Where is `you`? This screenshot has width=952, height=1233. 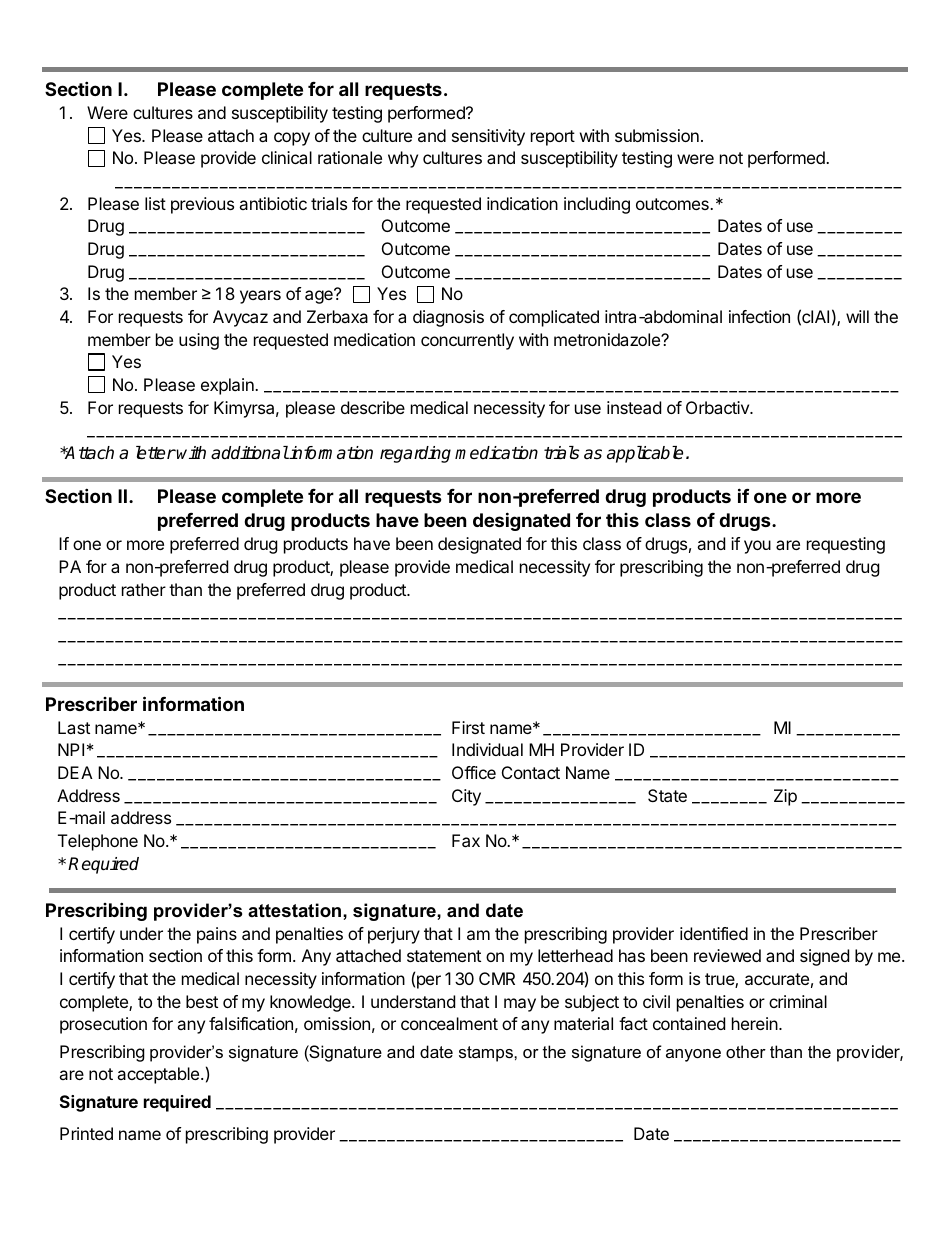
you is located at coordinates (757, 547).
